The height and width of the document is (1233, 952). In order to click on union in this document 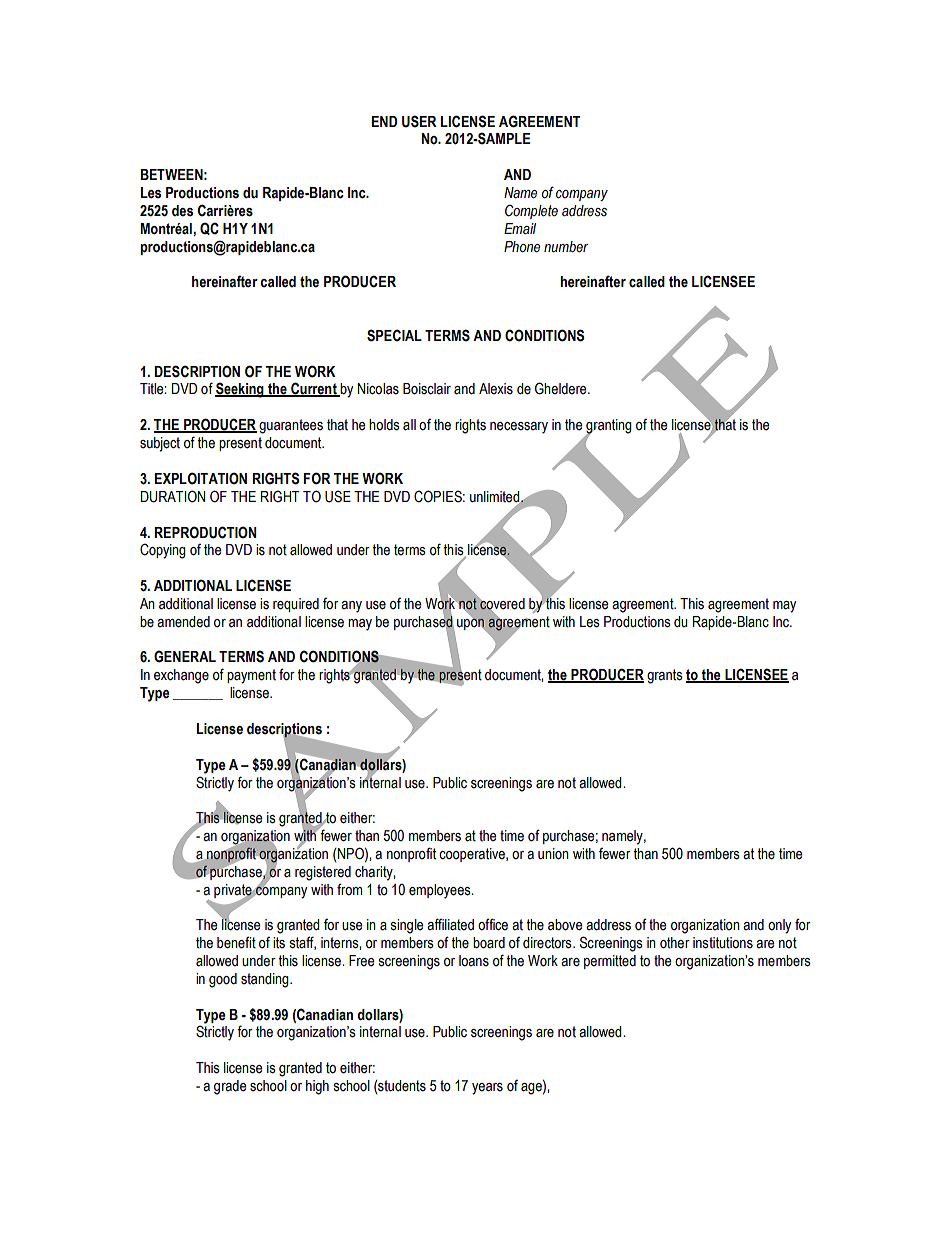, I will do `click(553, 854)`.
